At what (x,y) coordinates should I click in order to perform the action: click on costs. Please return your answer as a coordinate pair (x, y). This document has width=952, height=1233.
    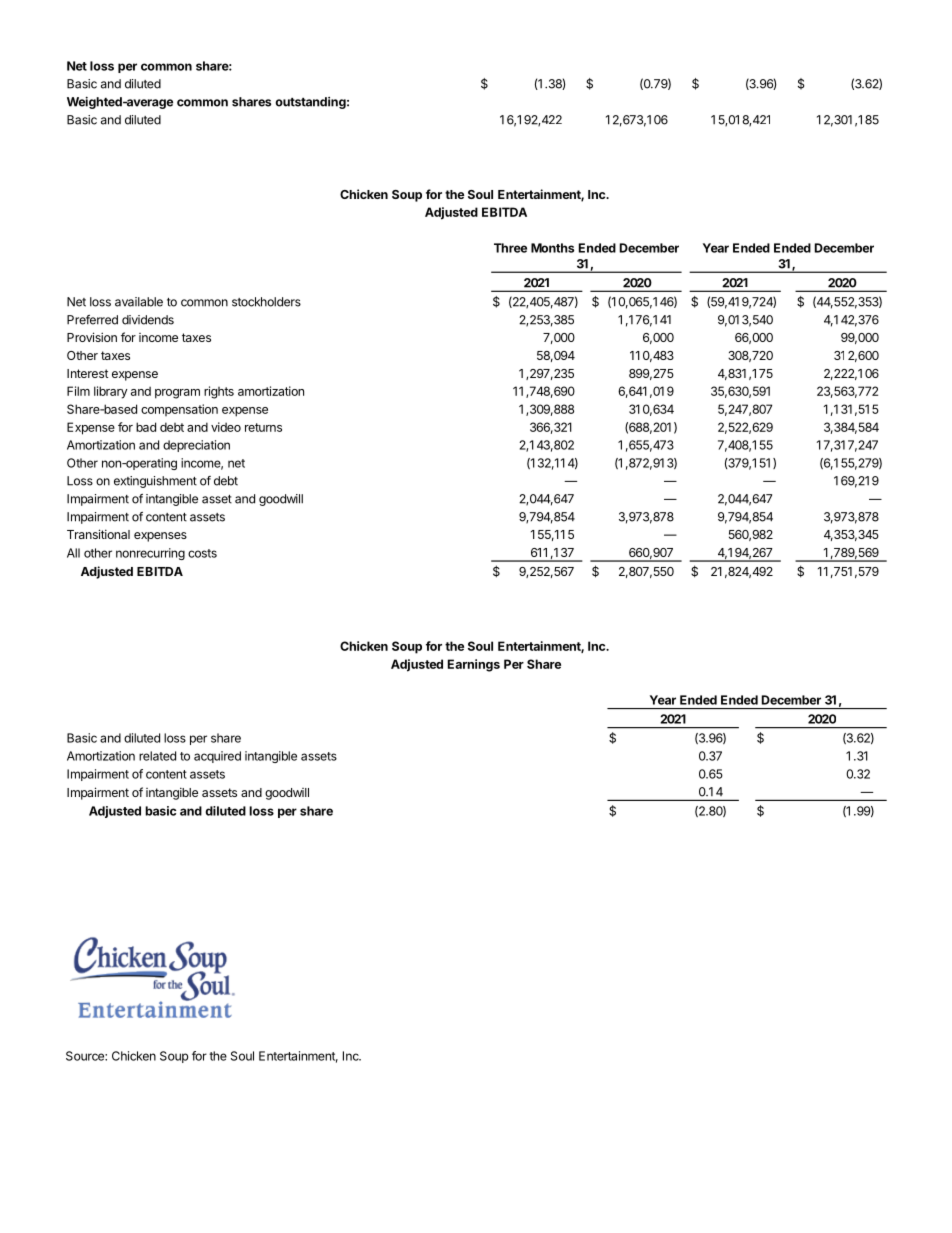
    Looking at the image, I should click on (202, 553).
